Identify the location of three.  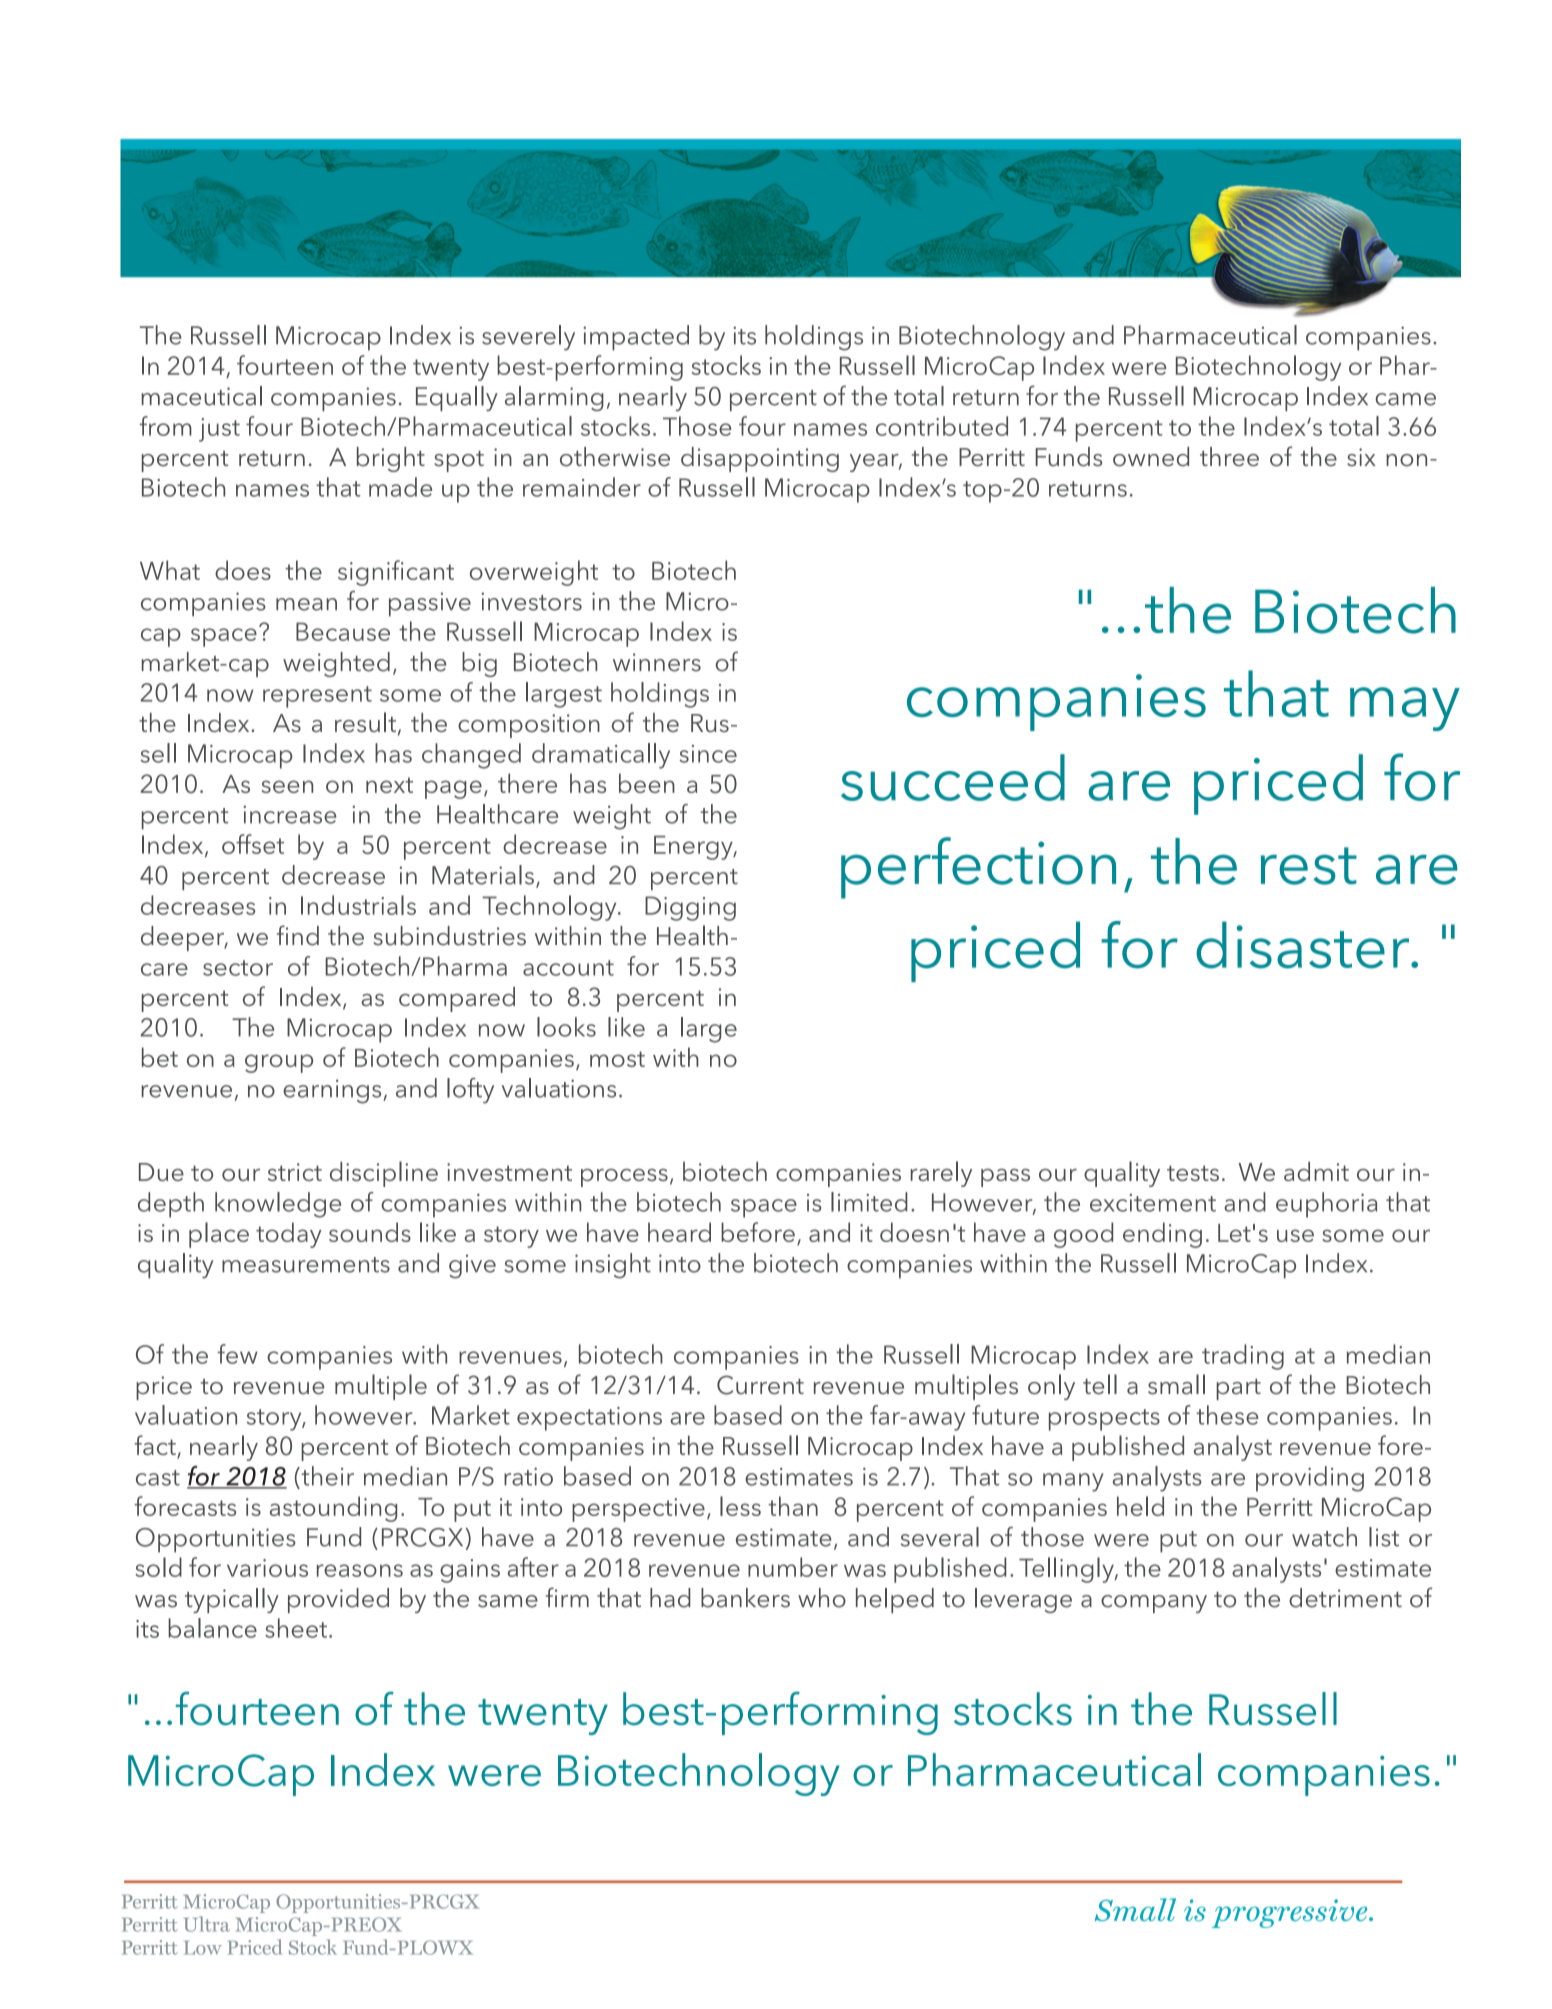
(1229, 457).
